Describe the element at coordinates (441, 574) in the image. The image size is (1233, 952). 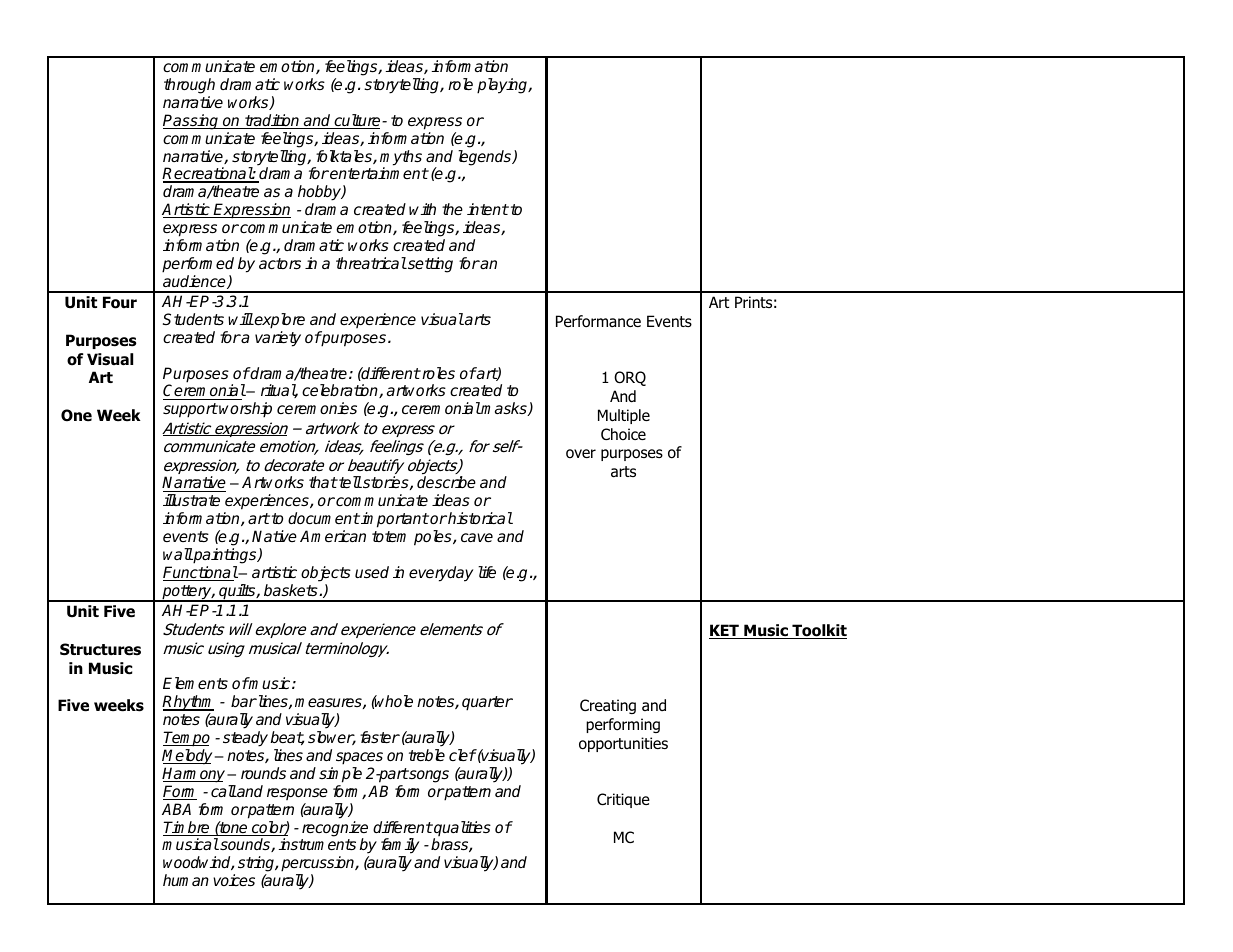
I see `everyday` at that location.
